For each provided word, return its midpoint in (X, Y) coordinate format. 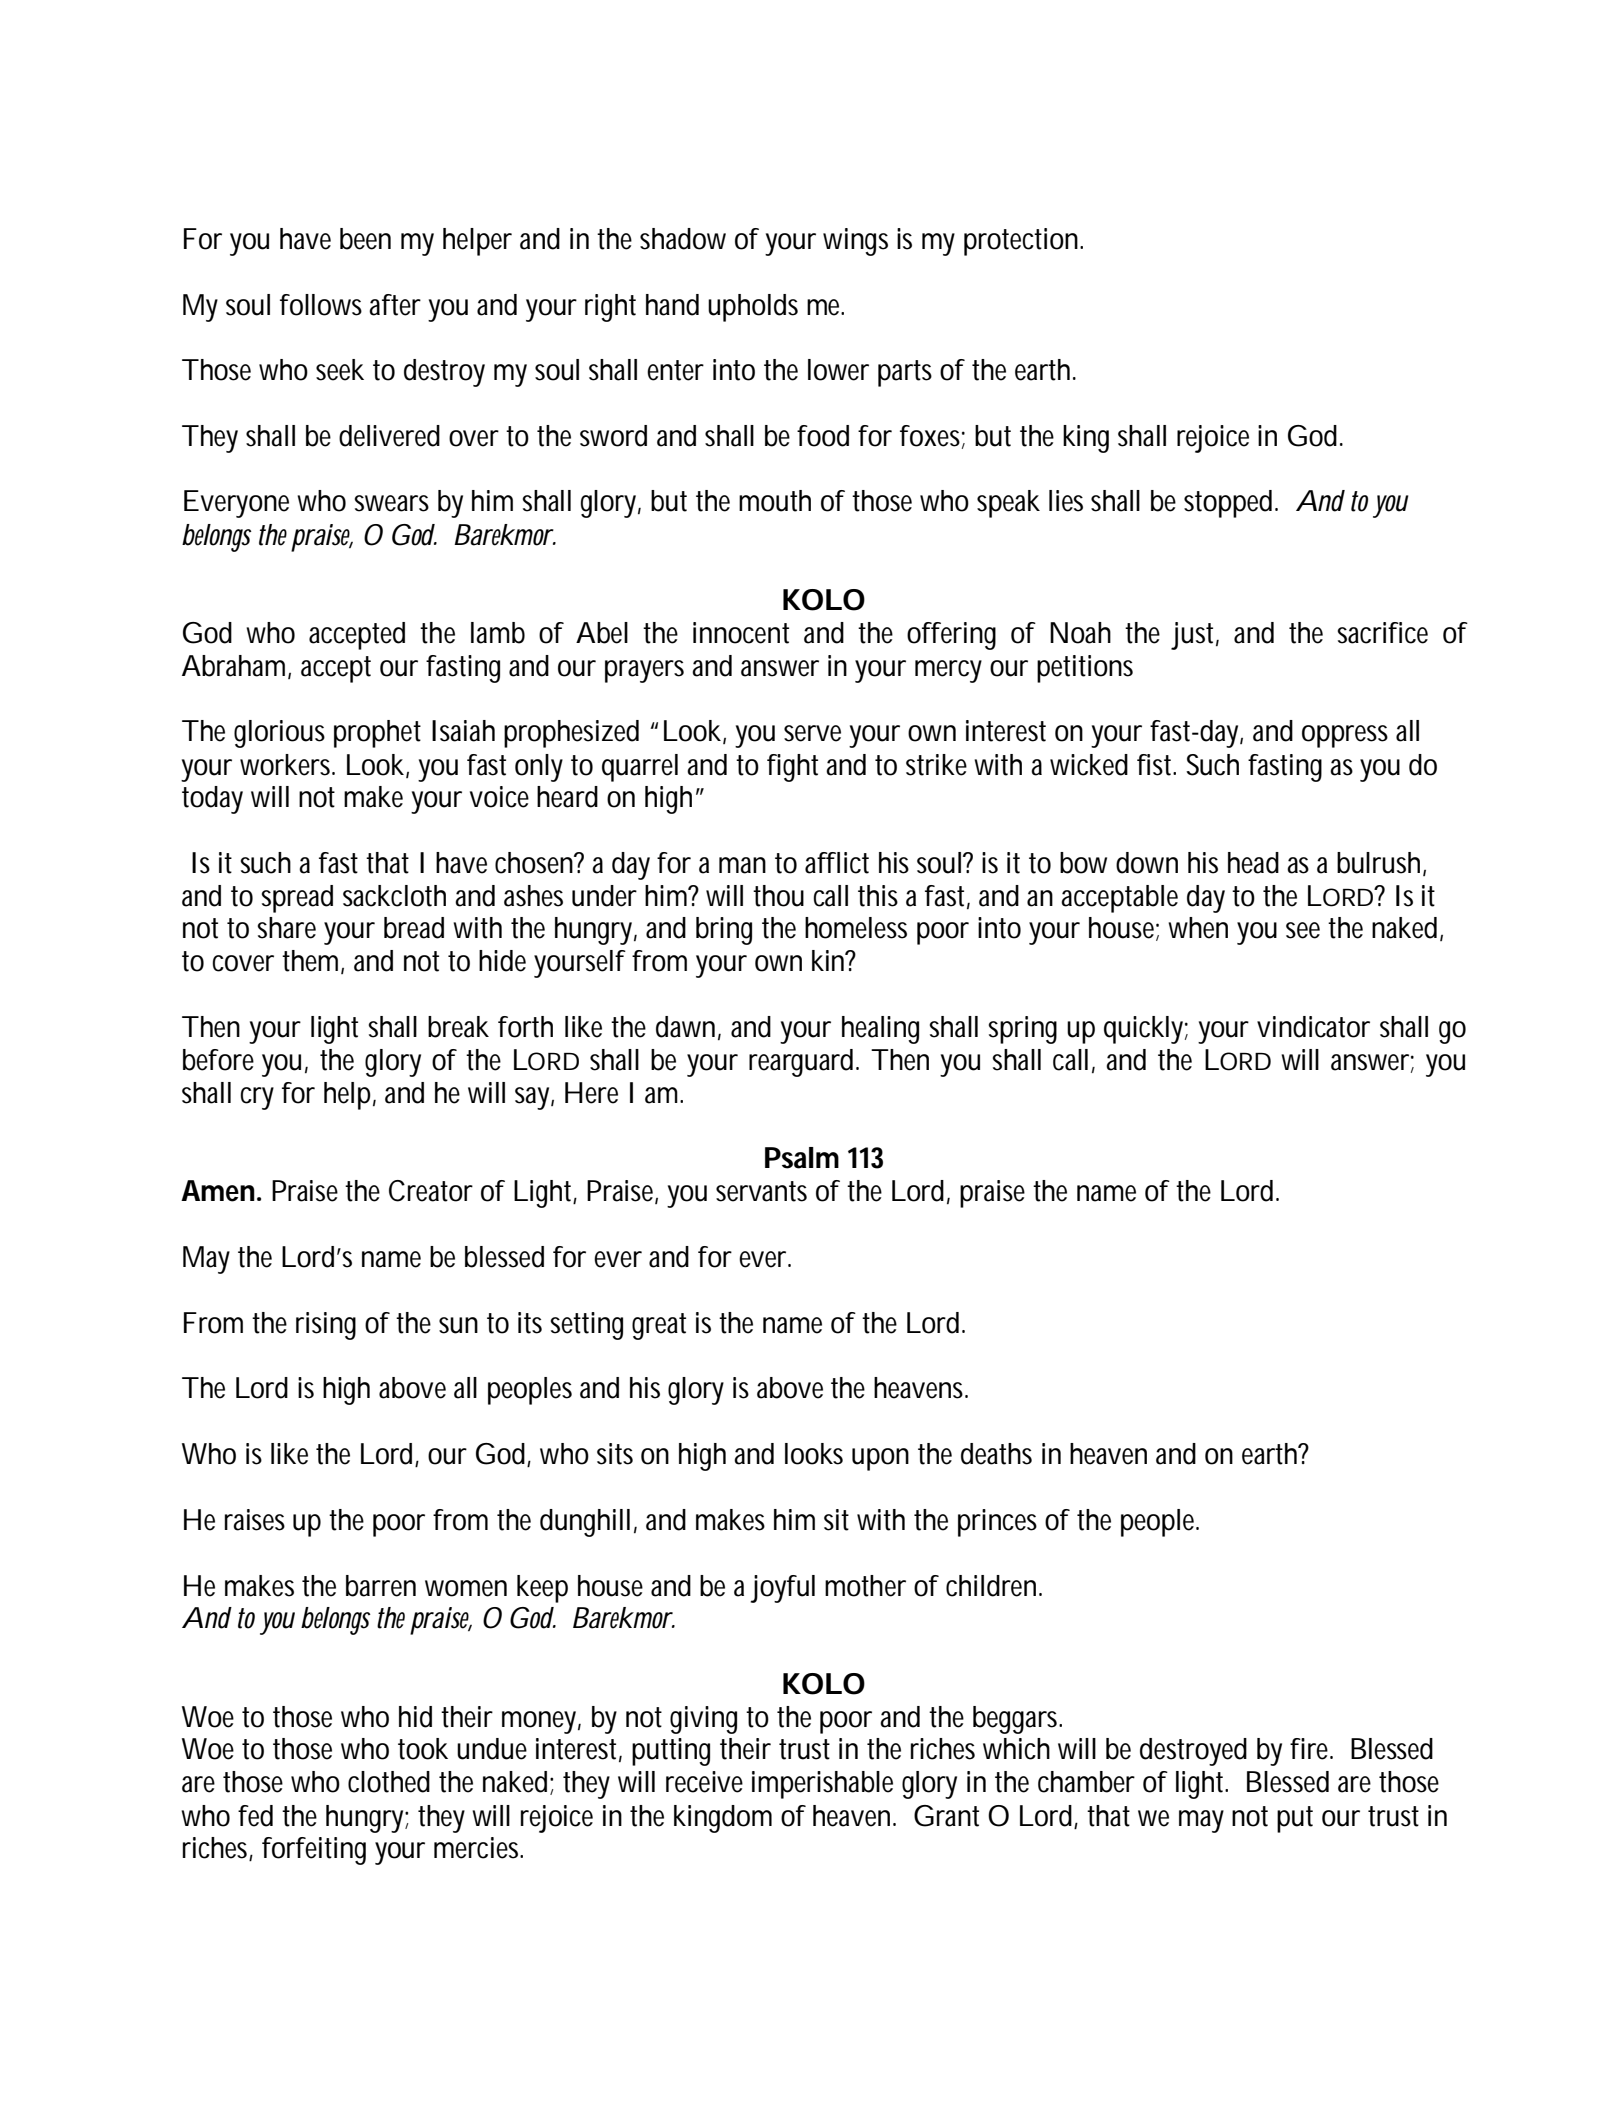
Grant (946, 1816)
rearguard (804, 1063)
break (458, 1027)
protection (1023, 242)
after (395, 305)
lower (838, 370)
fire (1311, 1749)
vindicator (1313, 1027)
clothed (389, 1782)
